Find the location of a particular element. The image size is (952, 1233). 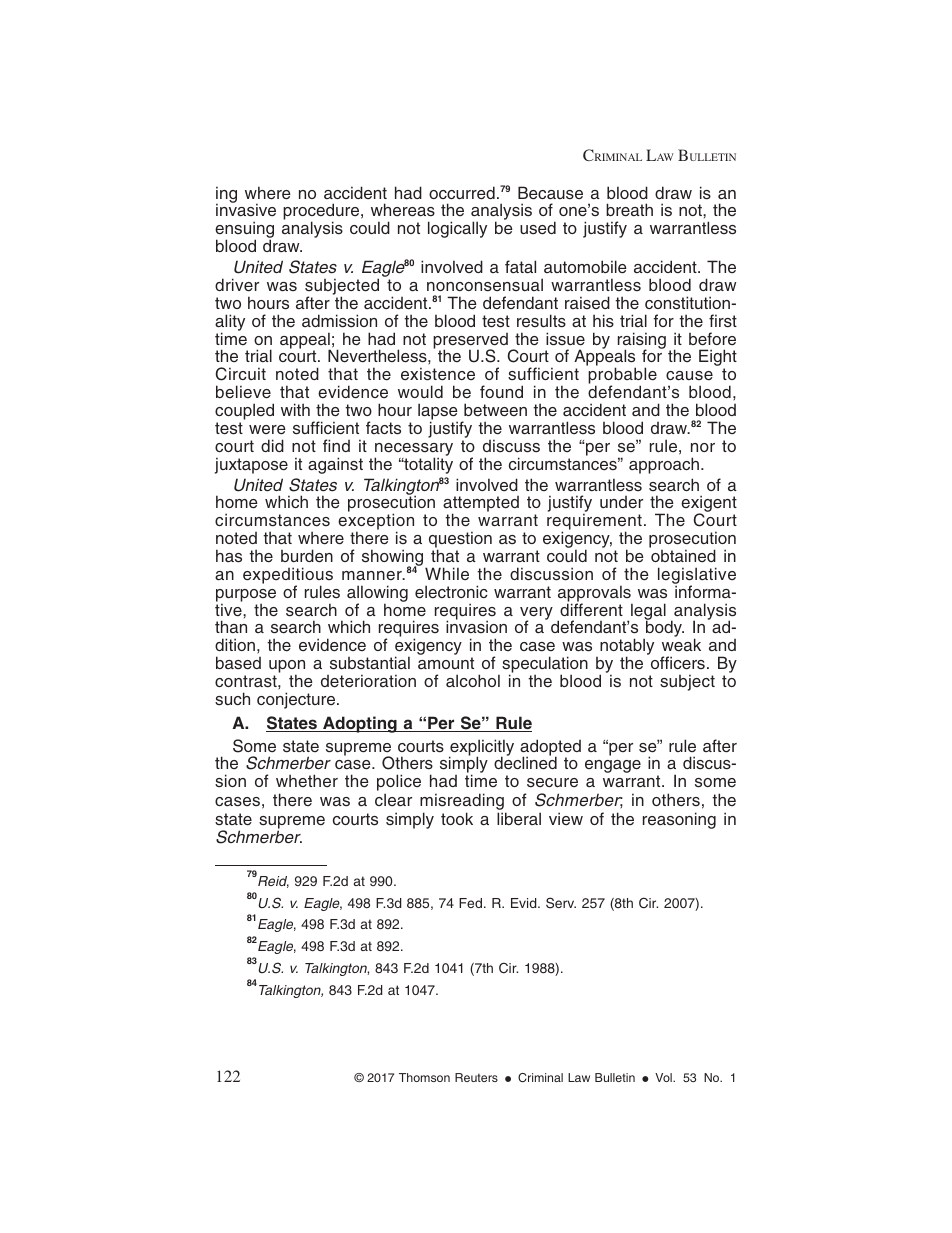

ensuing is located at coordinates (244, 231).
